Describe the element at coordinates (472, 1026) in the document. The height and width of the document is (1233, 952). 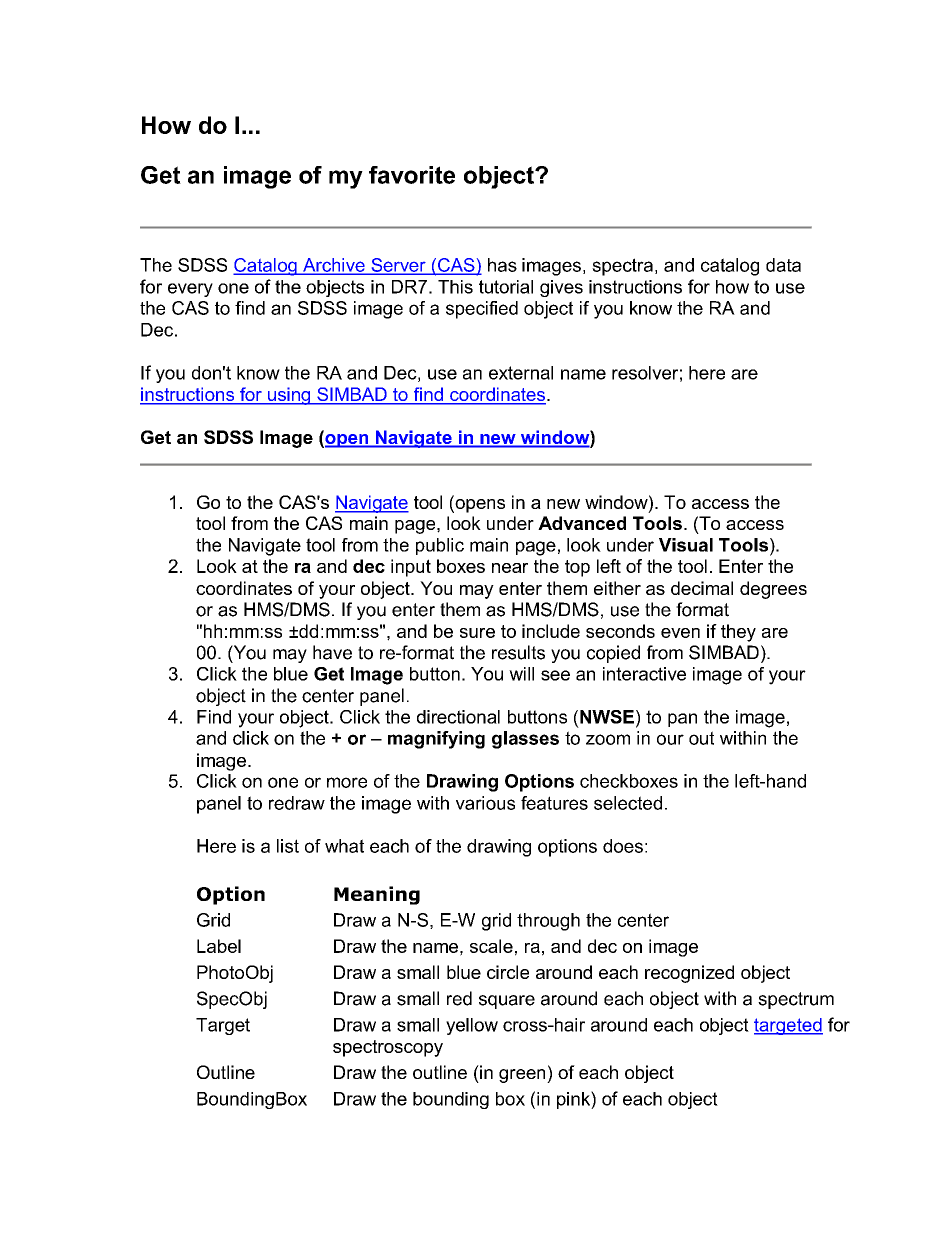
I see `yellow` at that location.
